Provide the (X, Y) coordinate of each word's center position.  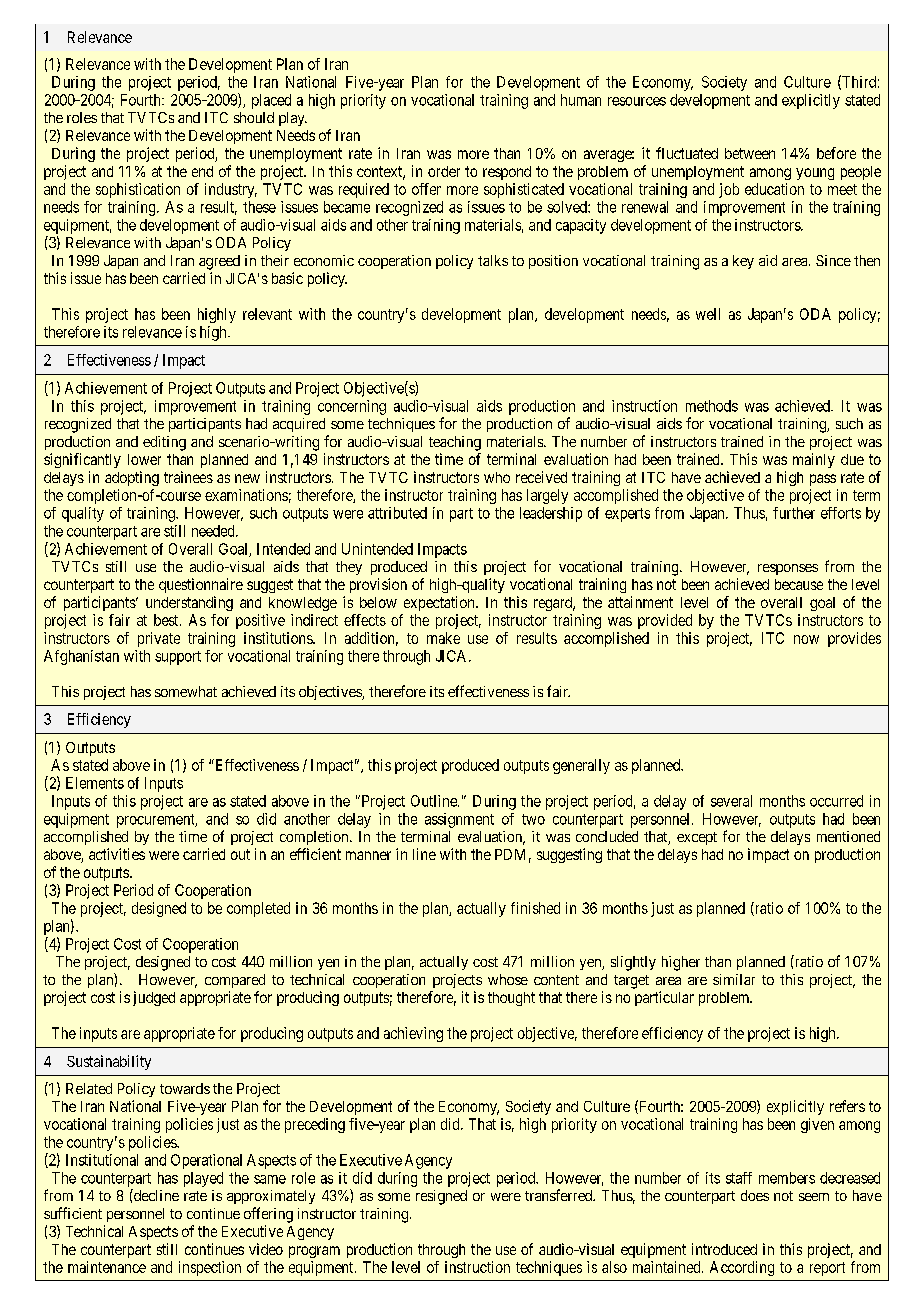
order (444, 171)
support (178, 658)
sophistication (138, 190)
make (443, 638)
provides (854, 639)
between (750, 153)
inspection (210, 1268)
